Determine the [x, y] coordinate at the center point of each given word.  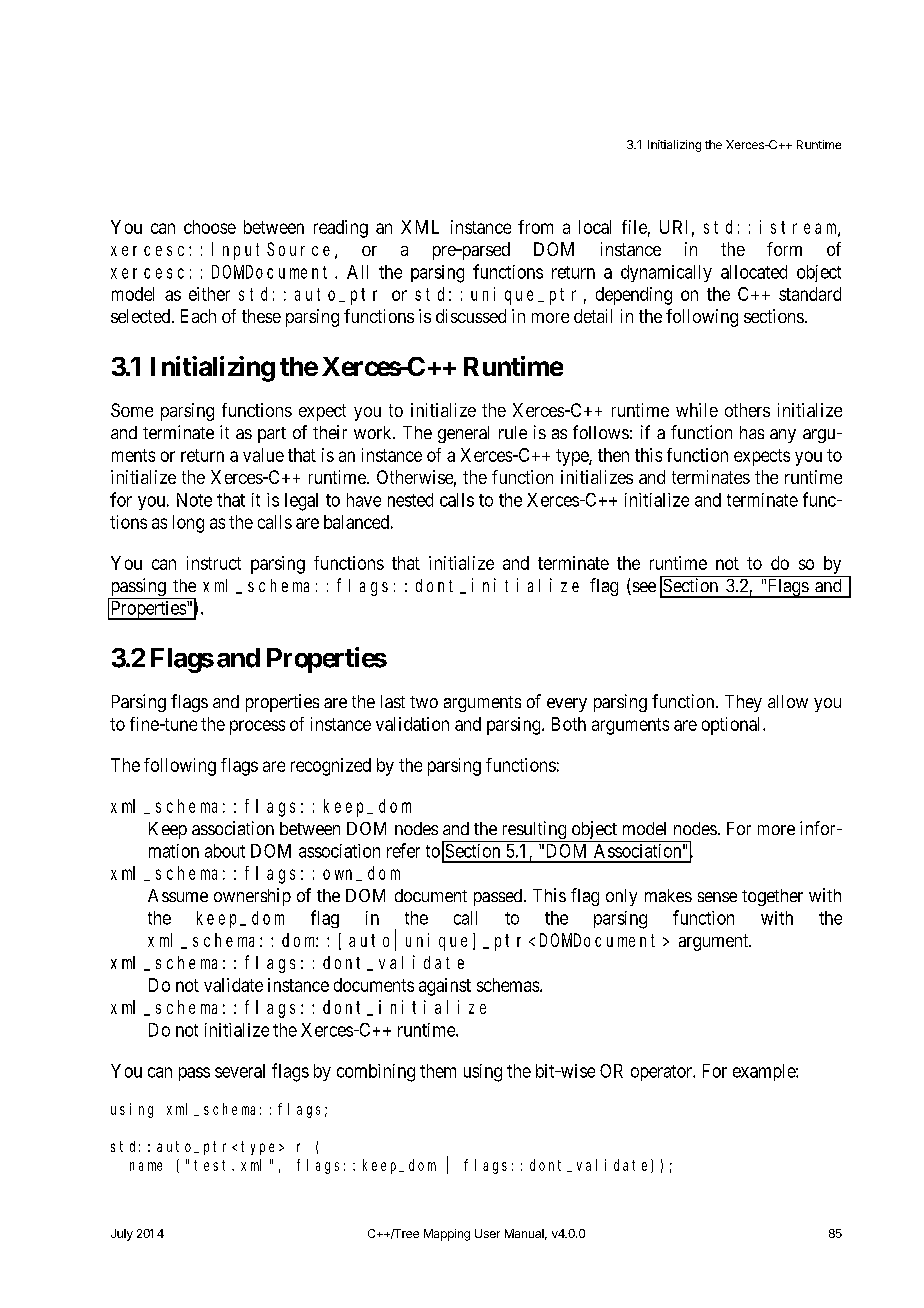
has [752, 432]
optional [733, 726]
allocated [754, 272]
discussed [471, 316]
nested [410, 500]
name [146, 1166]
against [445, 987]
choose [210, 227]
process [257, 727]
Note [194, 500]
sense [717, 897]
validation [412, 724]
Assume [178, 895]
